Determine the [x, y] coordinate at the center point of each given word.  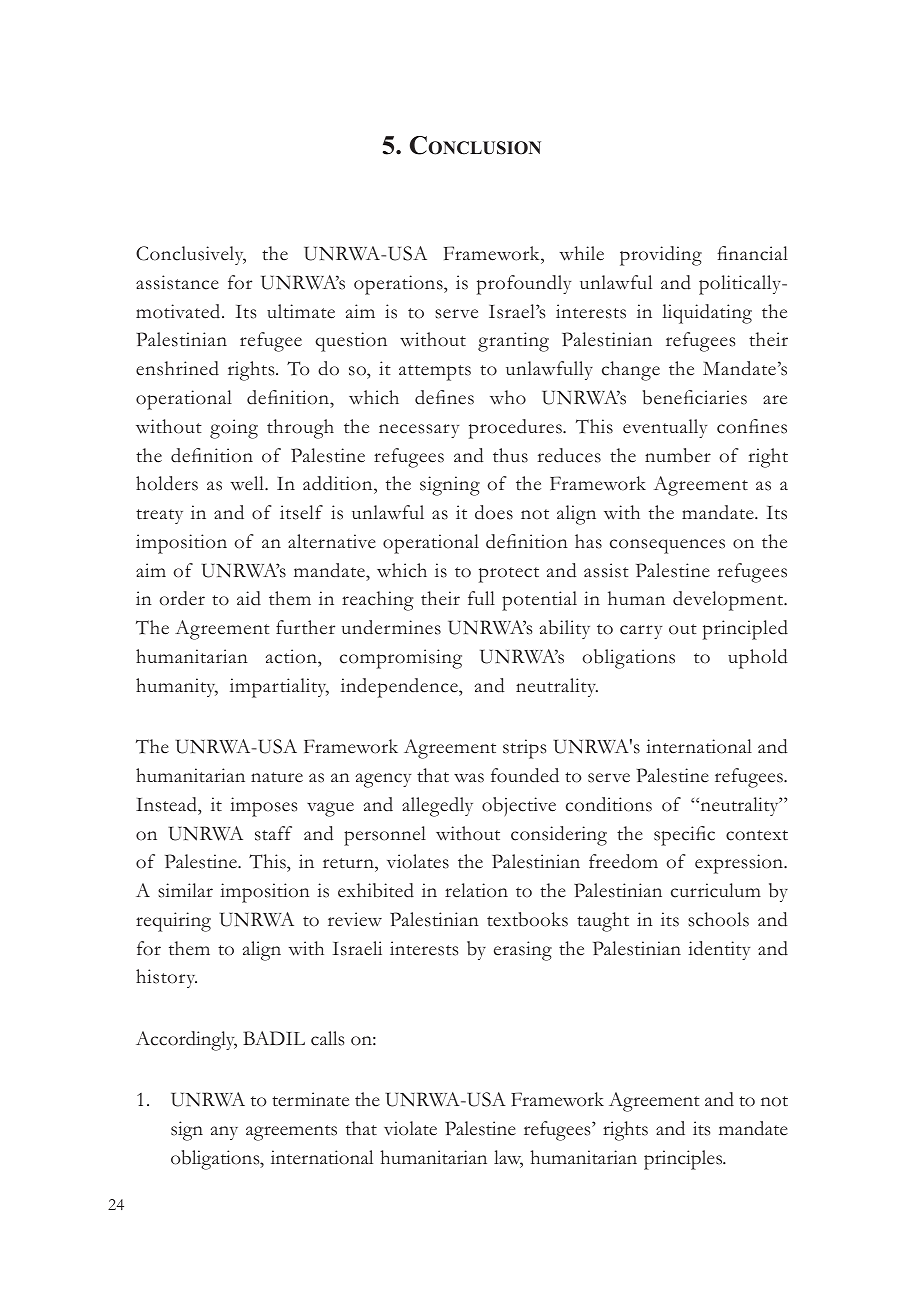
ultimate [301, 311]
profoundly [524, 285]
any [224, 1133]
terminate [310, 1099]
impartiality [279, 688]
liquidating [707, 314]
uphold [758, 659]
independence [400, 688]
